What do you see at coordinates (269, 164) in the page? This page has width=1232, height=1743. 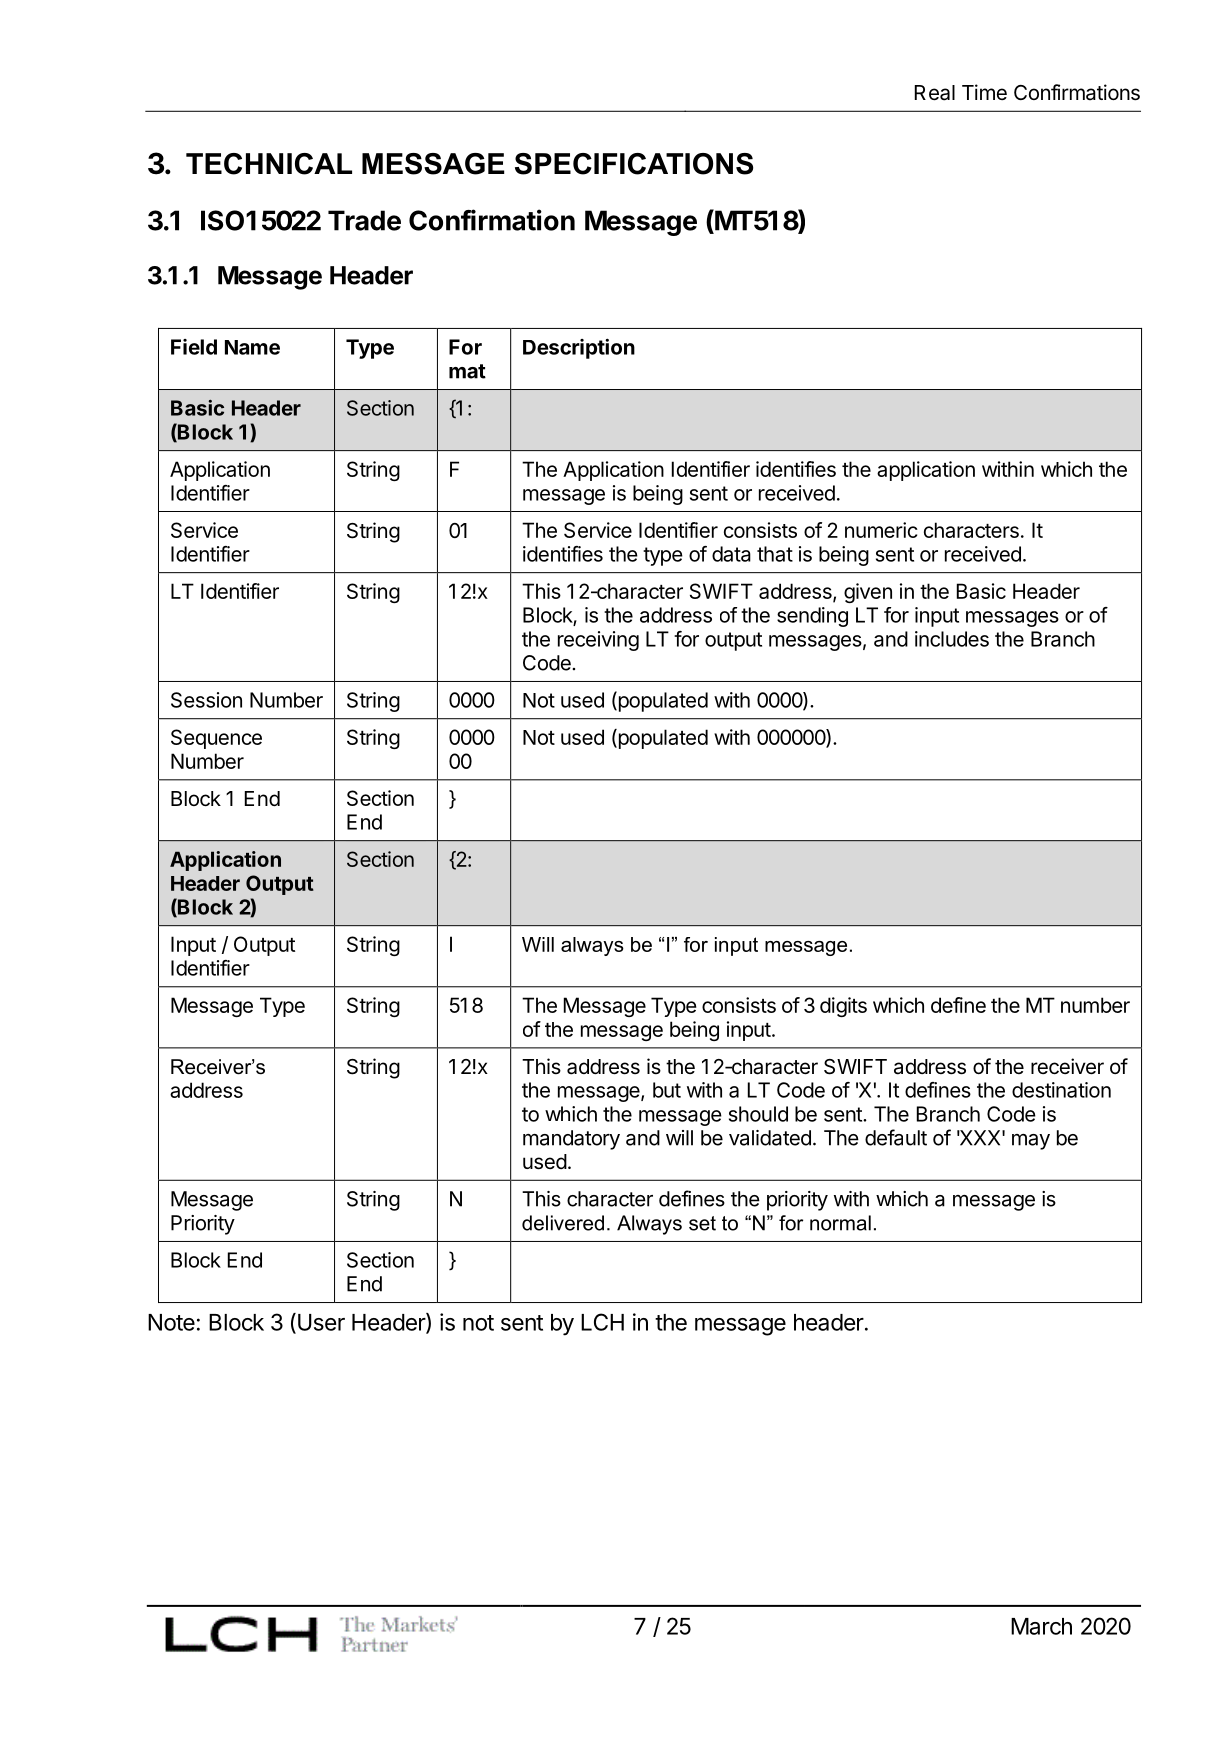 I see `TECHNICAL` at bounding box center [269, 164].
